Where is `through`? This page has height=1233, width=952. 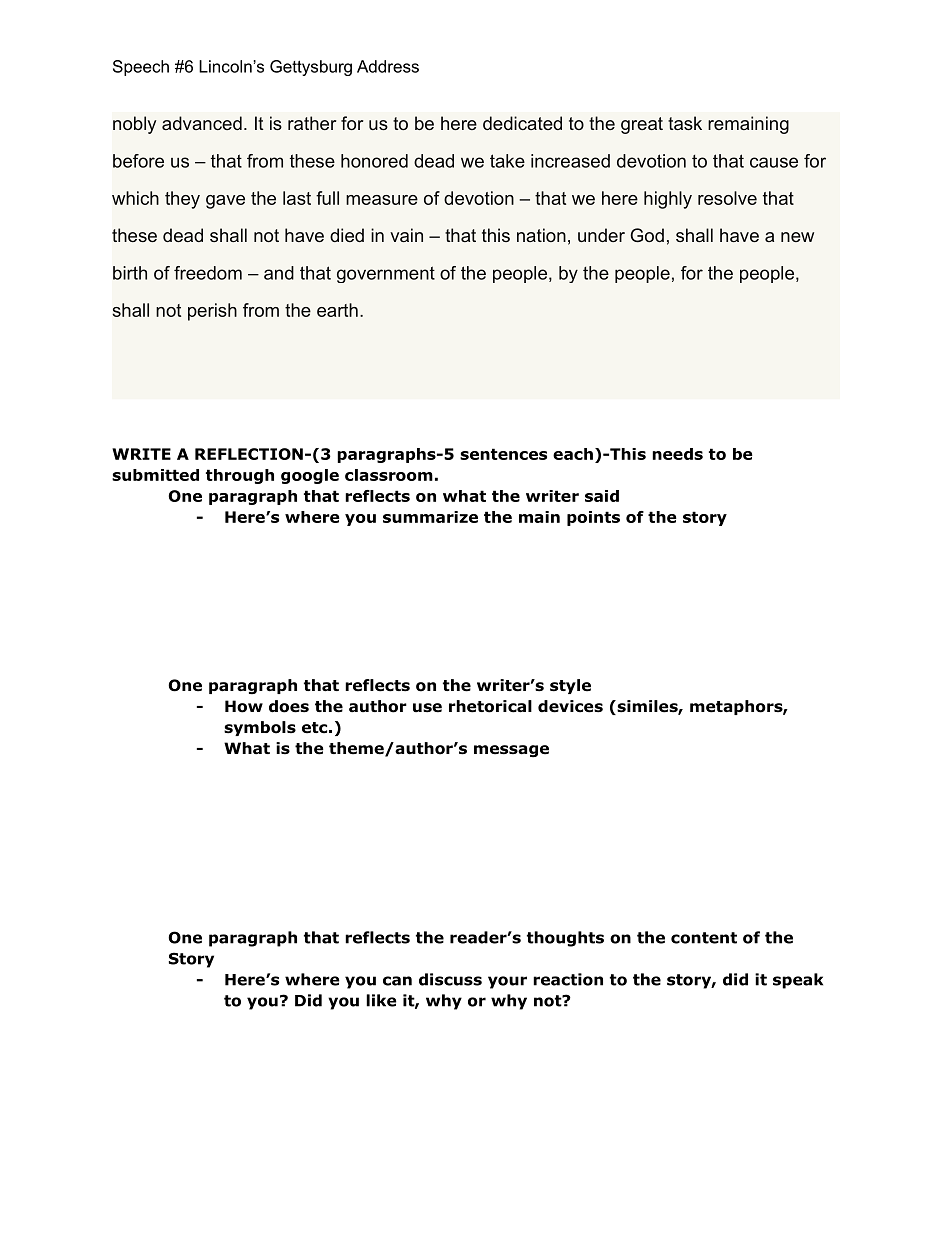 through is located at coordinates (240, 476).
